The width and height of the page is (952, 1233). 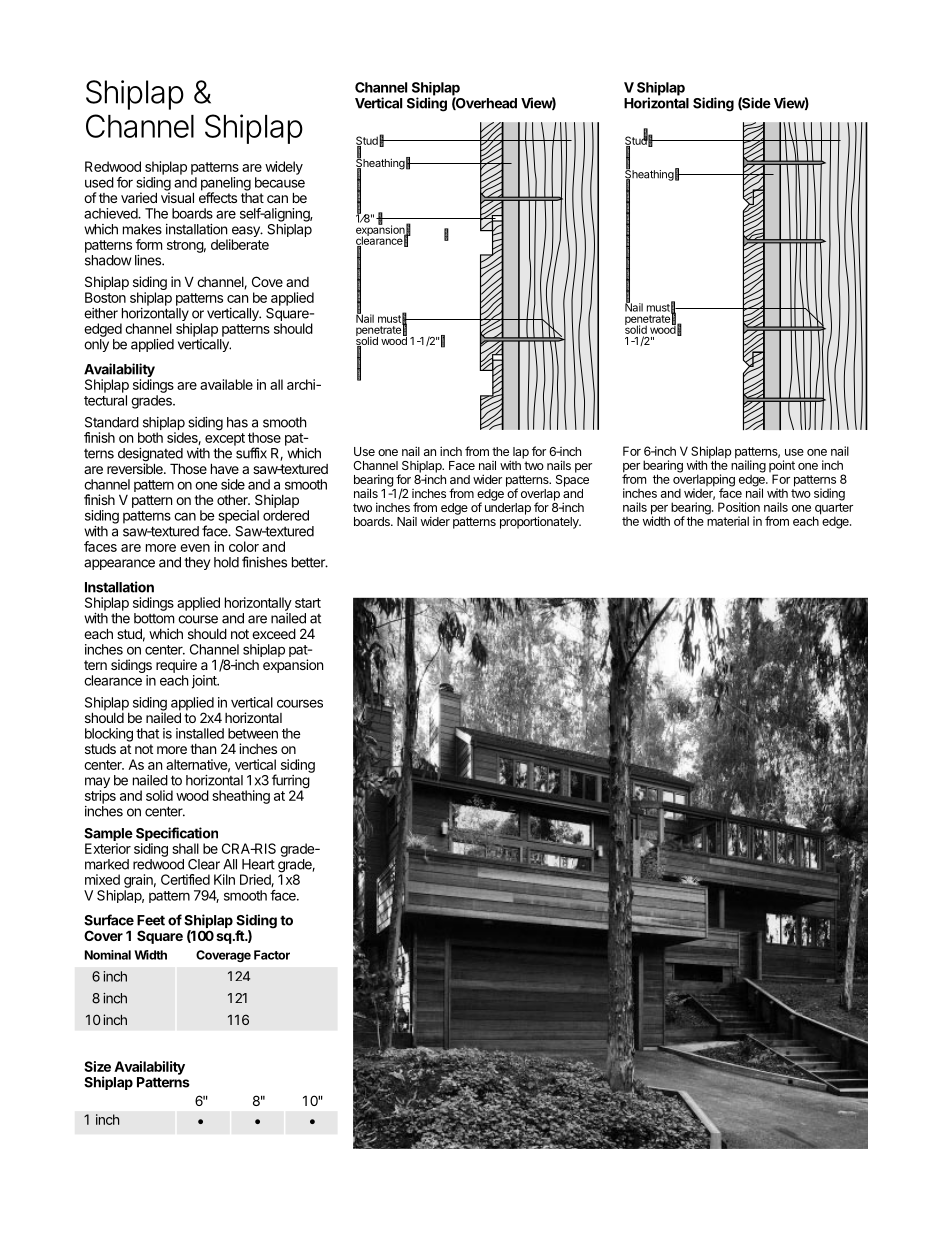 What do you see at coordinates (272, 955) in the page?
I see `Factor` at bounding box center [272, 955].
